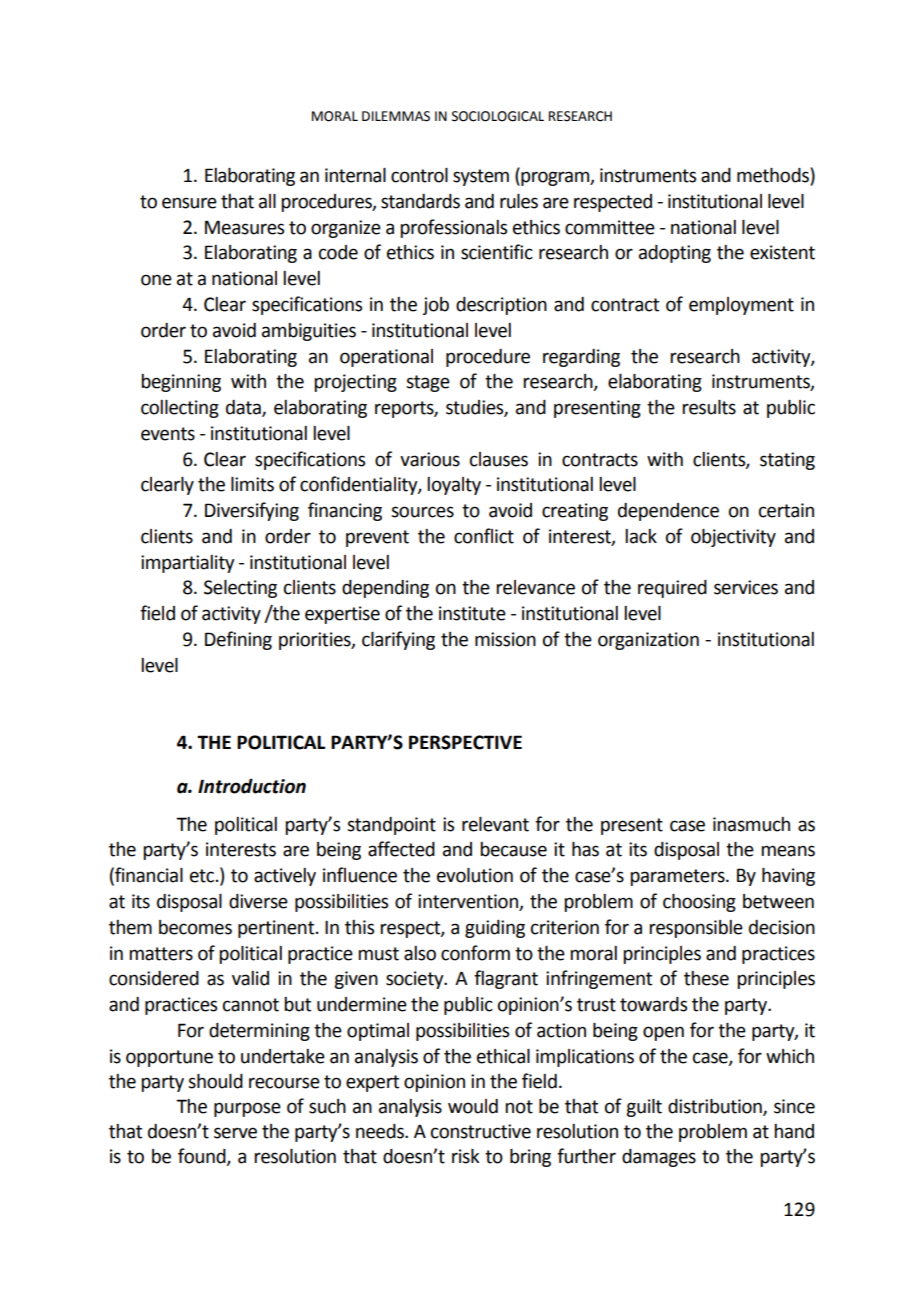 The image size is (924, 1305). Describe the element at coordinates (495, 824) in the page. I see `relevant` at that location.
